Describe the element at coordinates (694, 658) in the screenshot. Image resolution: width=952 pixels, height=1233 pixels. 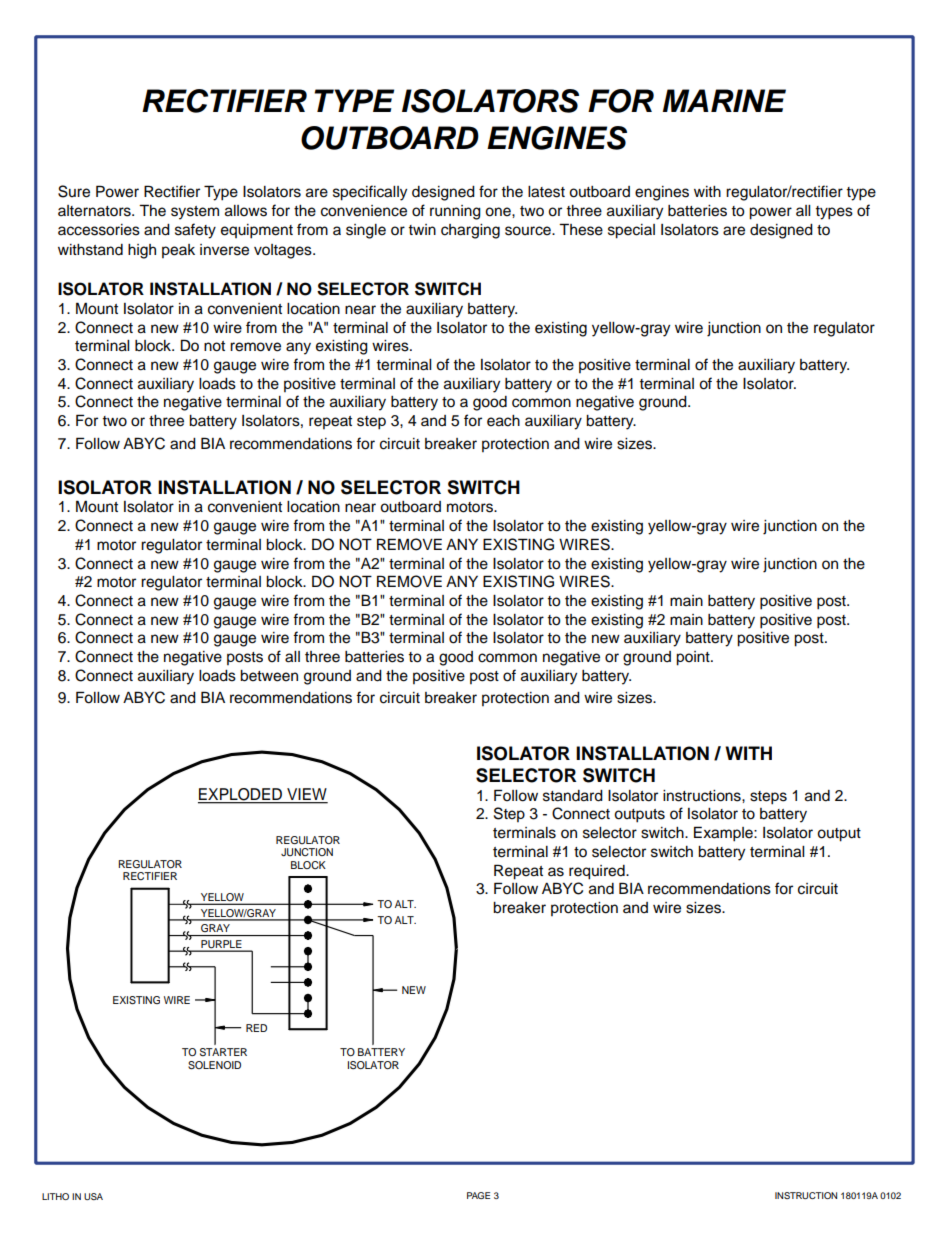
I see `point` at that location.
